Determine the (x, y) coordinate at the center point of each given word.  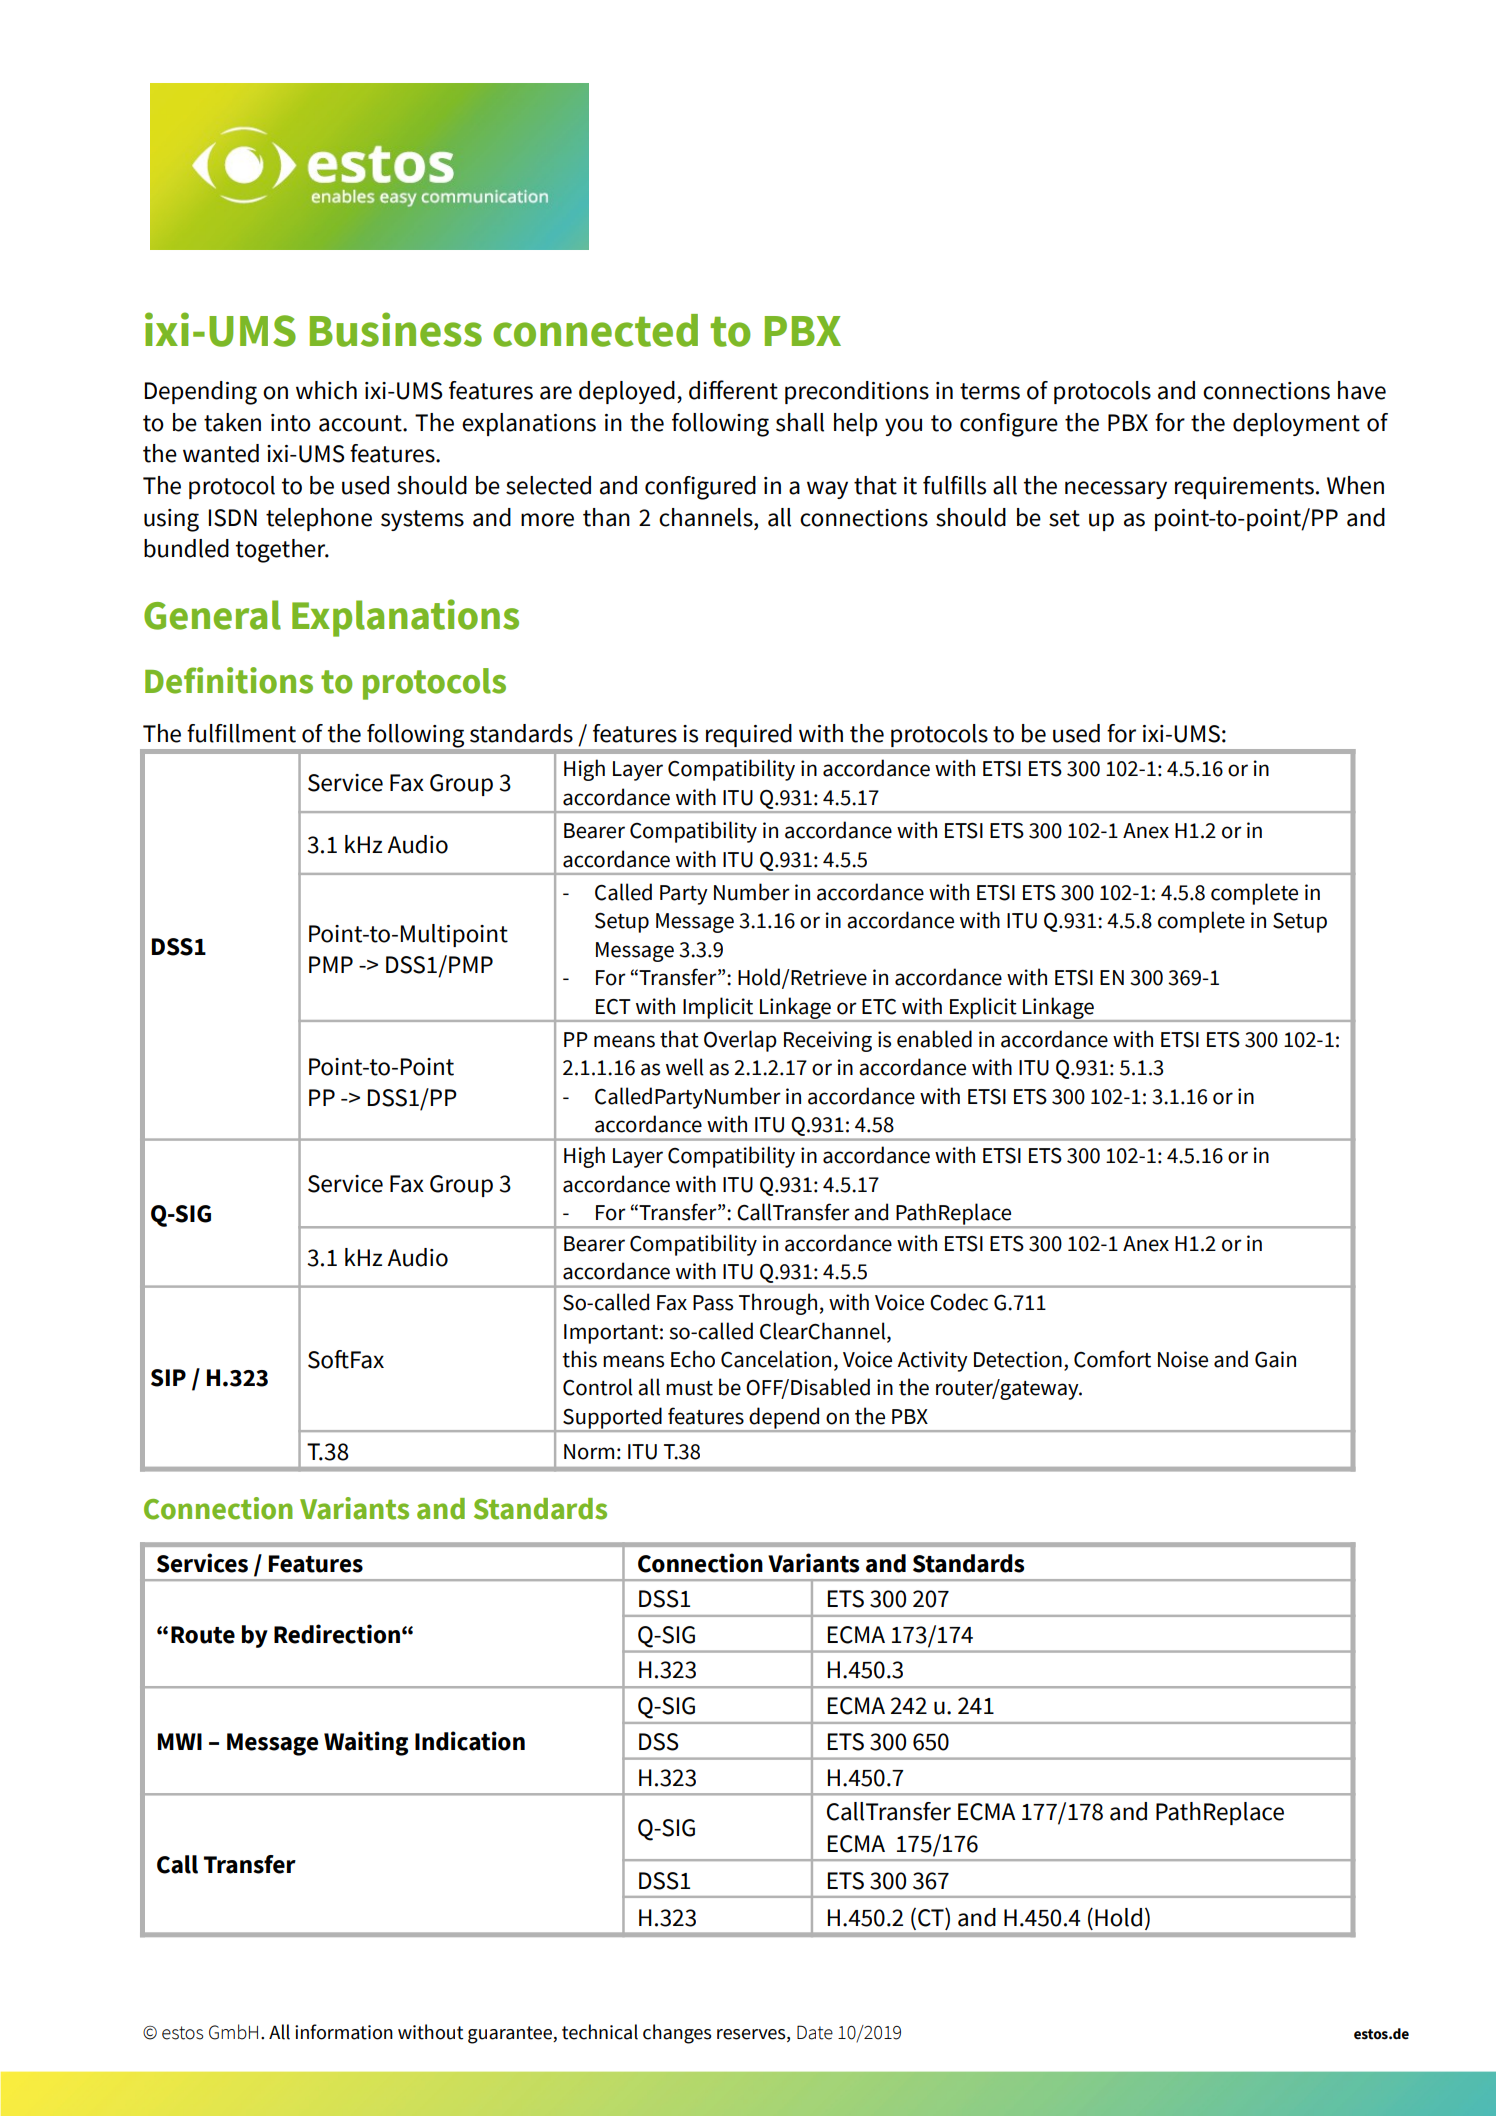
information (344, 2032)
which (326, 390)
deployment (1296, 424)
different (733, 390)
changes (677, 2034)
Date (815, 2032)
